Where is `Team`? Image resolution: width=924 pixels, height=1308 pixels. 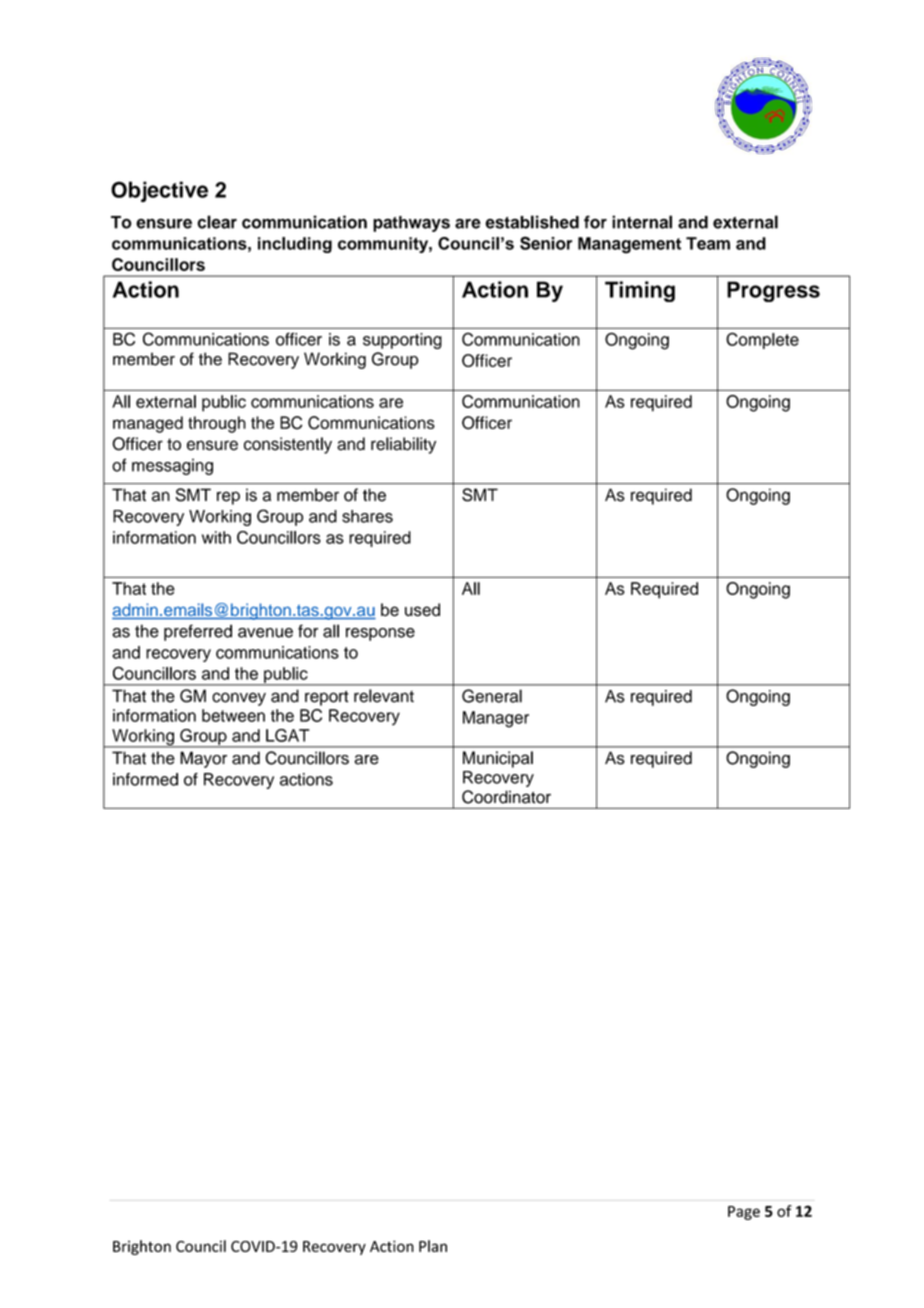 Team is located at coordinates (708, 243).
